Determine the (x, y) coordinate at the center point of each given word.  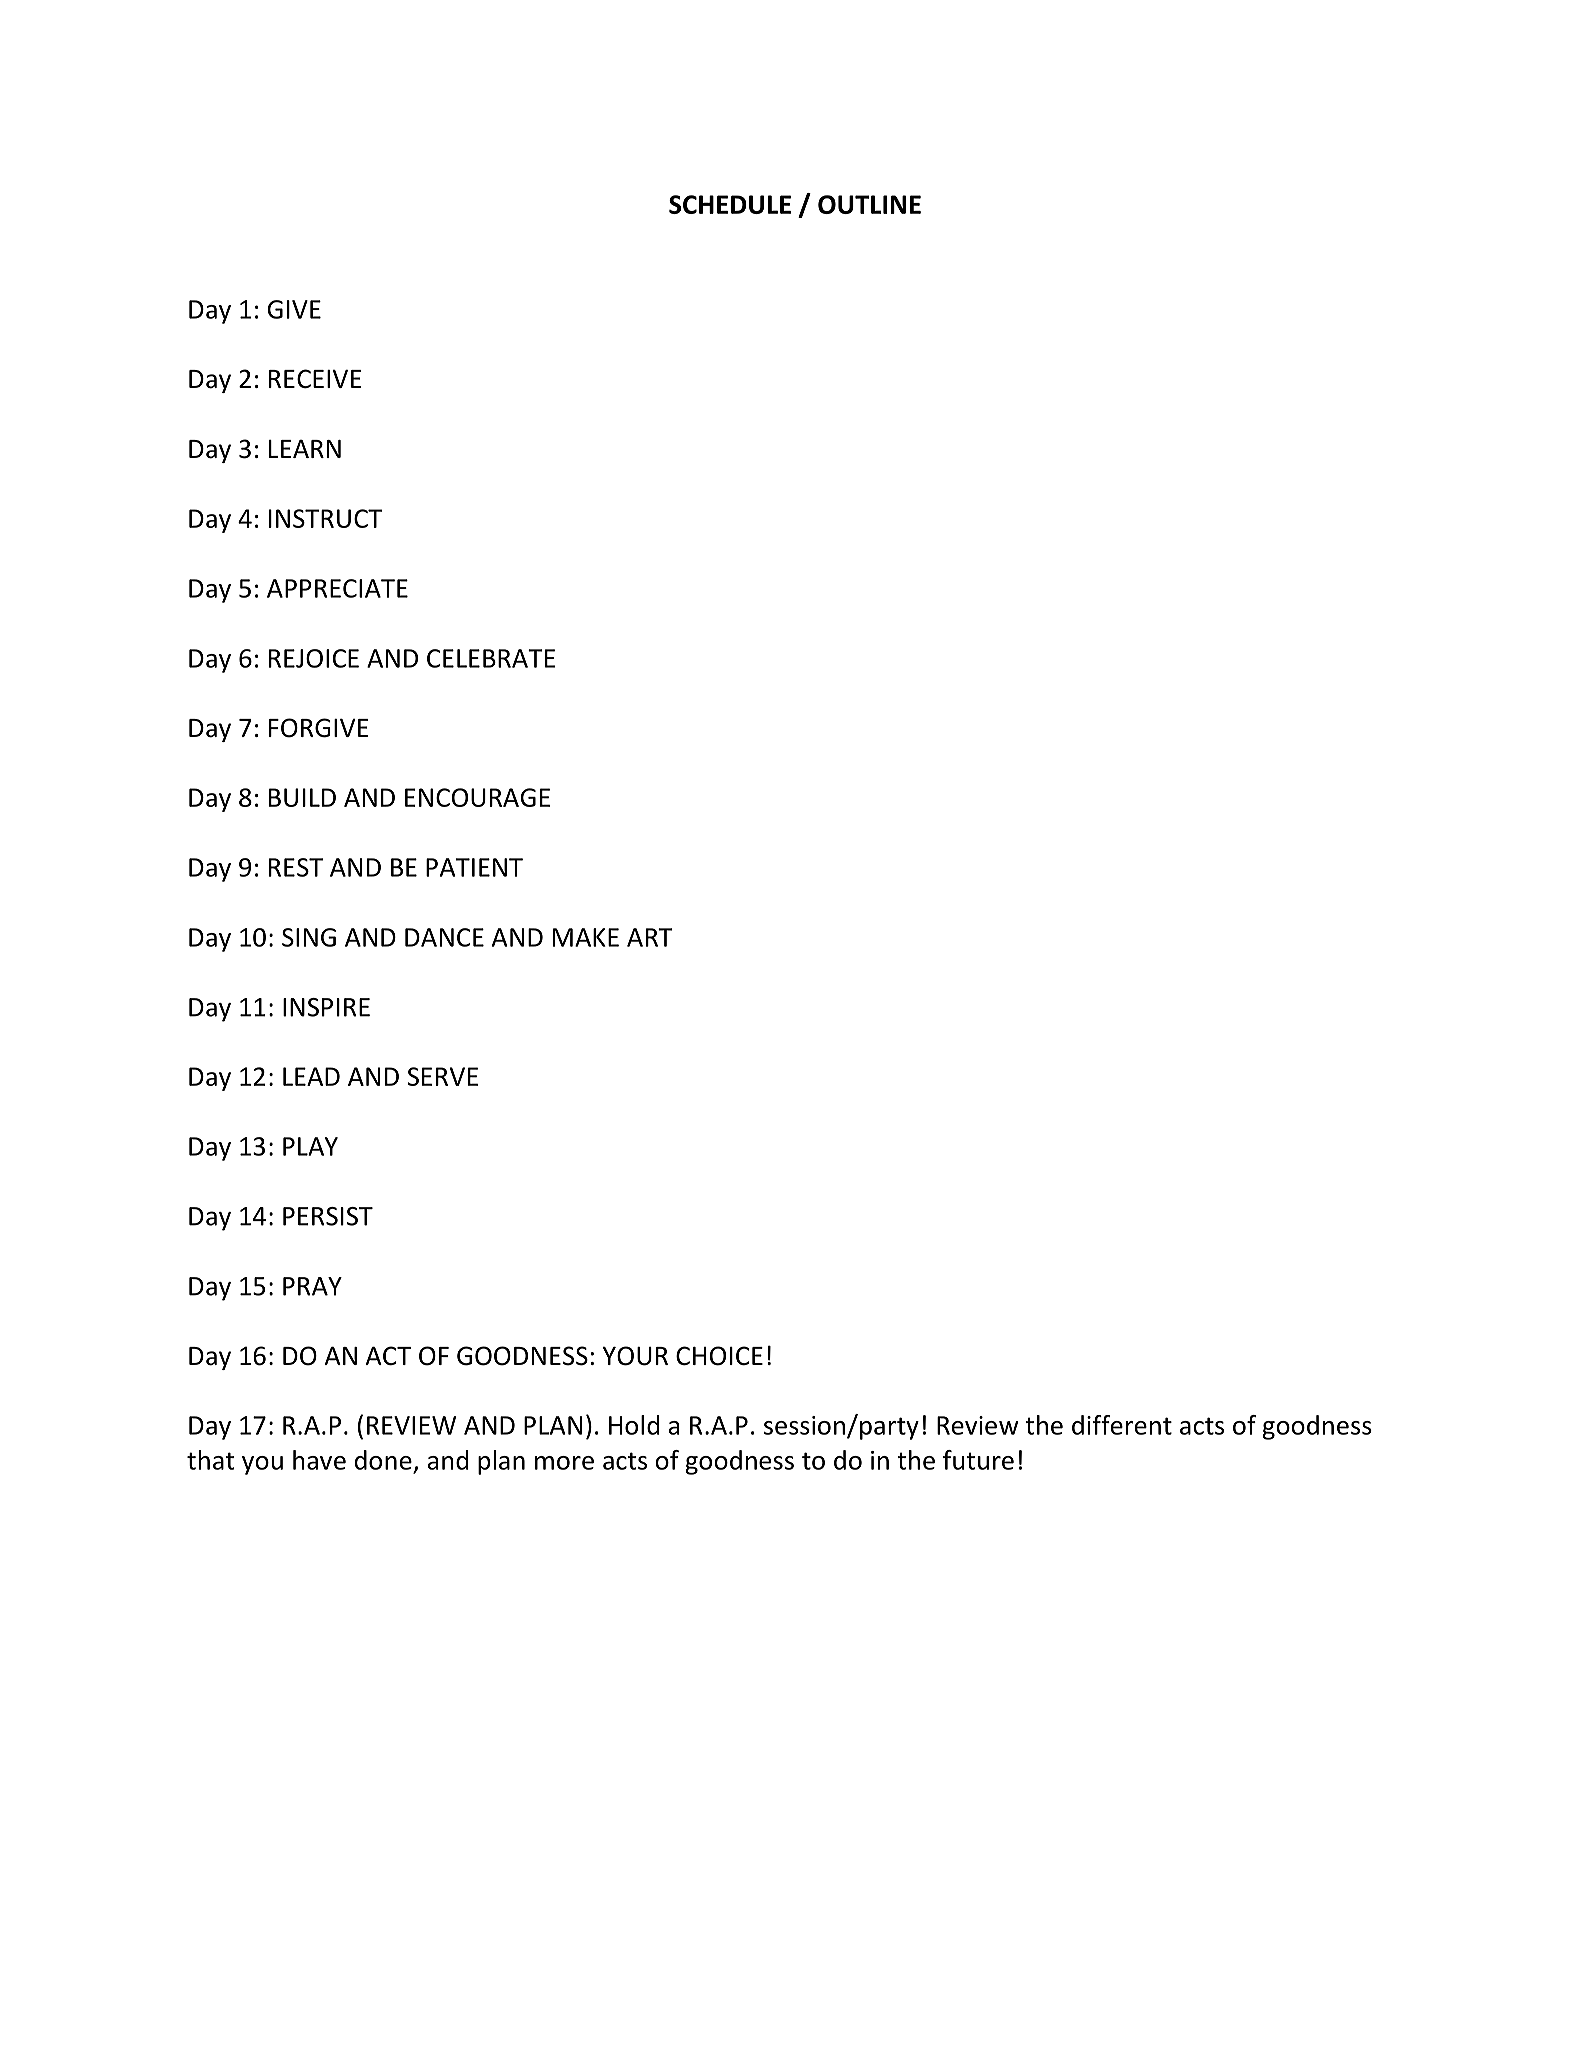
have (319, 1460)
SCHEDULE (730, 204)
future (978, 1460)
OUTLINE (869, 204)
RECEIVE (315, 379)
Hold (634, 1425)
